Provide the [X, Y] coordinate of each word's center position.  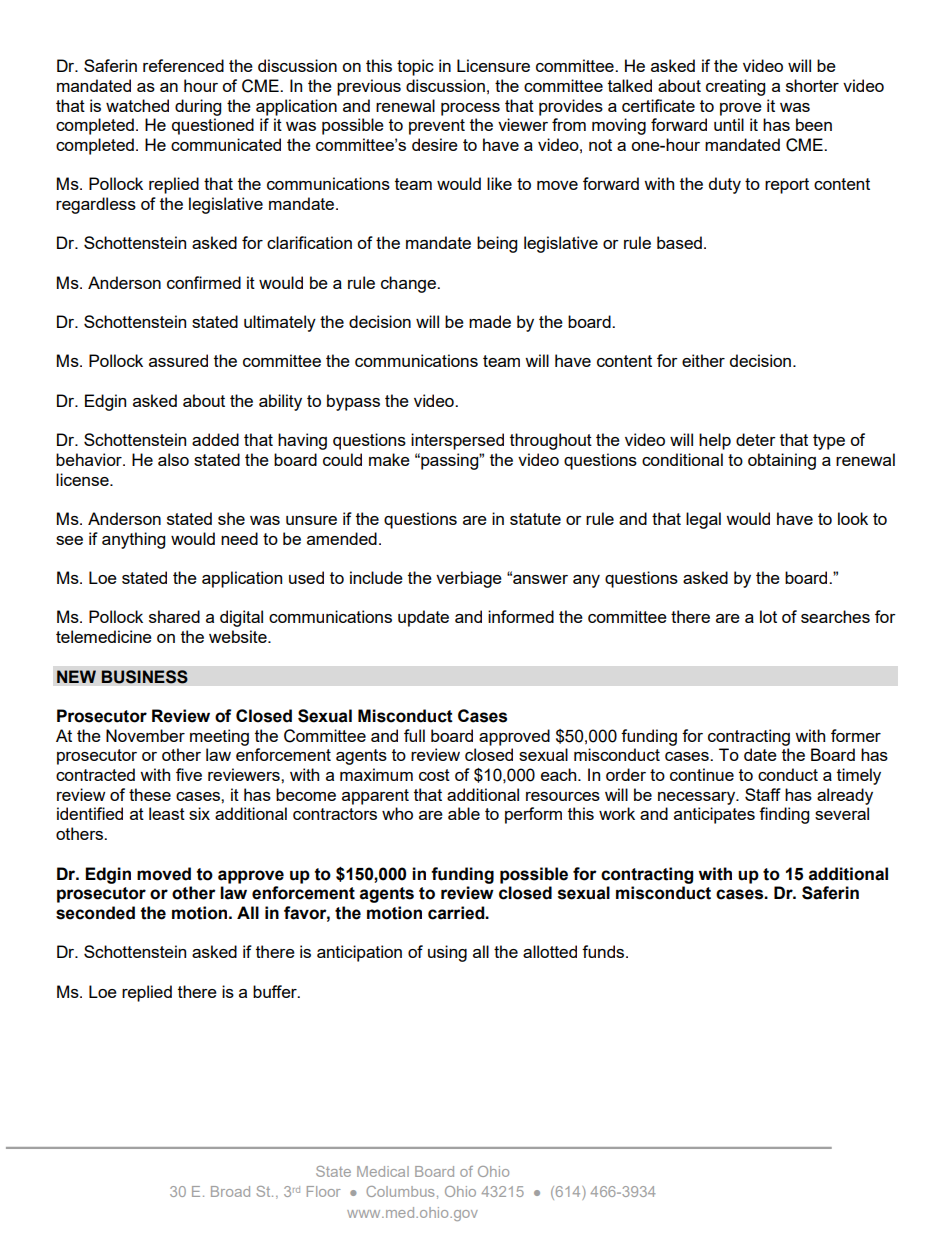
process [470, 109]
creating [735, 87]
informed [521, 616]
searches [835, 616]
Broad [230, 1191]
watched [137, 105]
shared [174, 616]
